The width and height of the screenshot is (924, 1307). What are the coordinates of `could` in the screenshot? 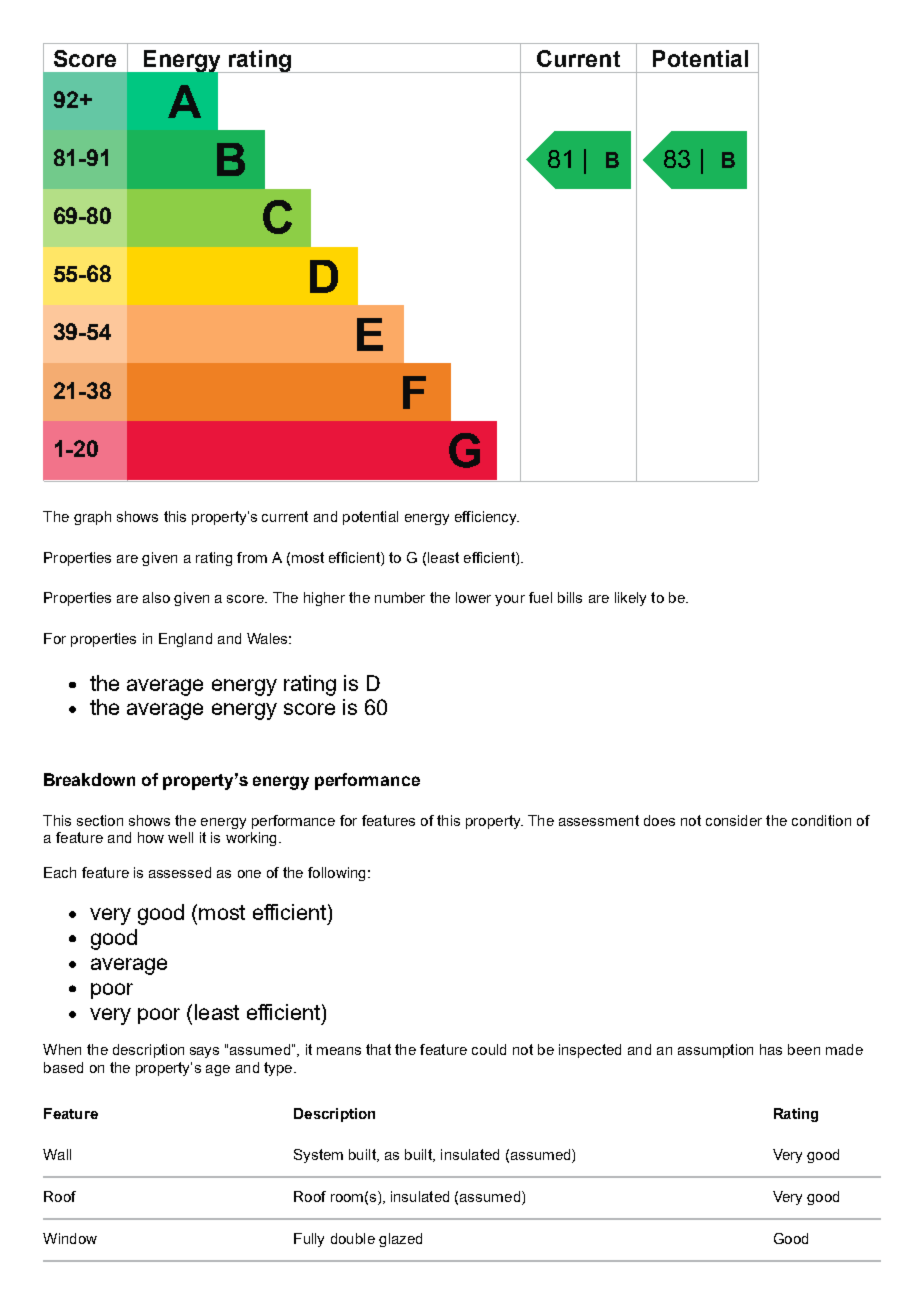 It's located at (489, 1049).
